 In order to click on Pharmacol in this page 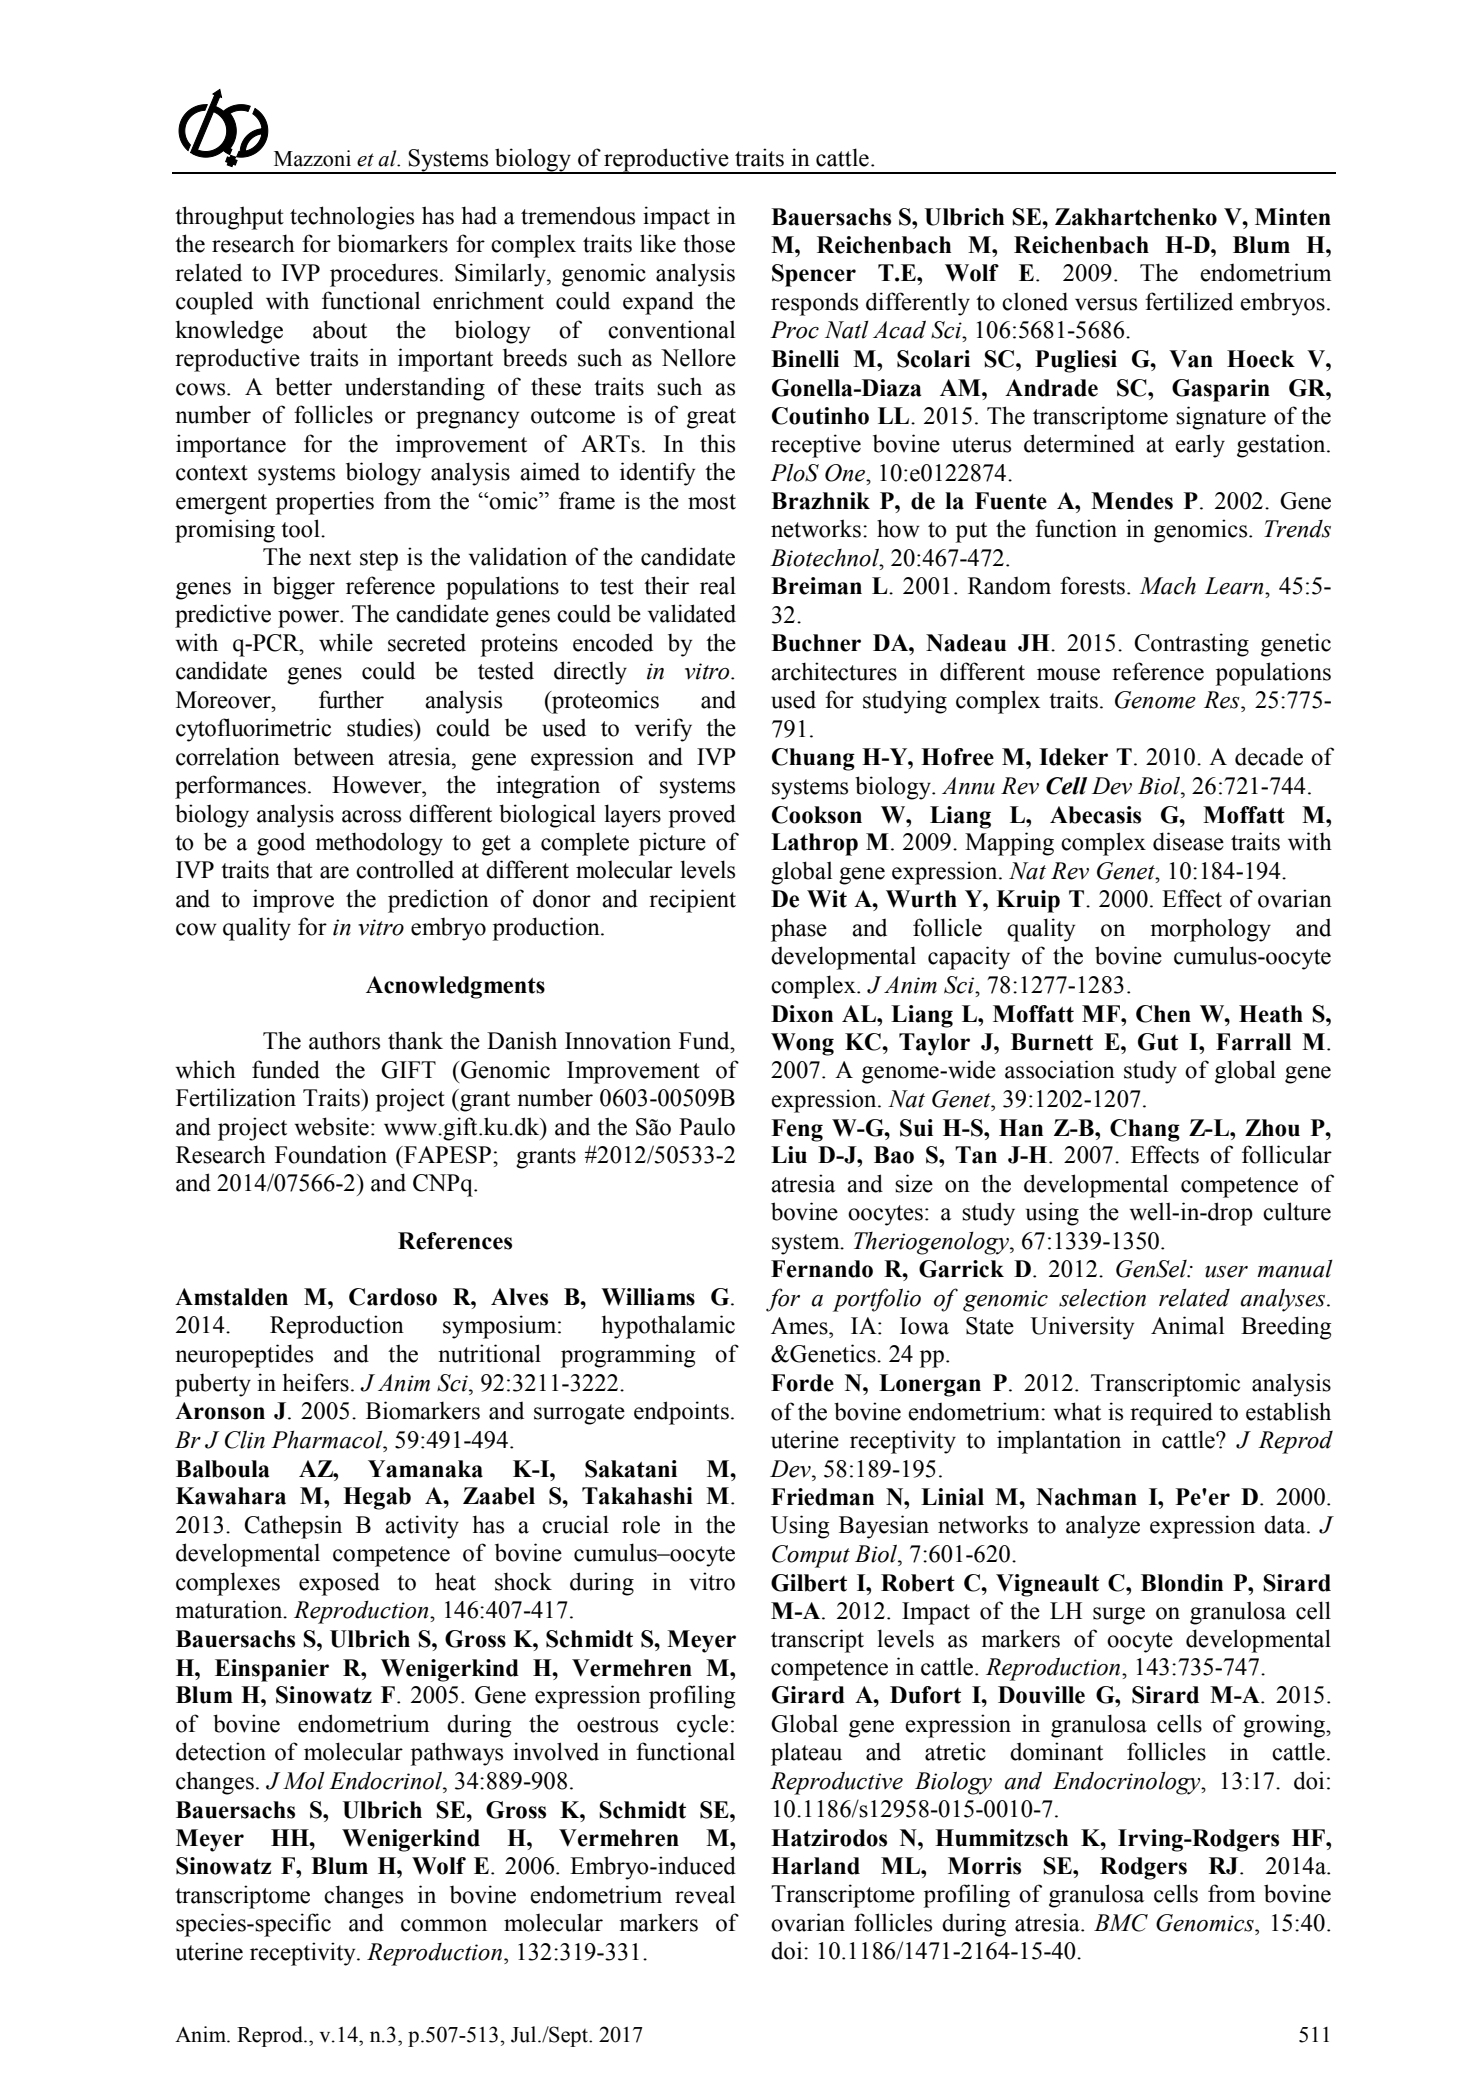, I will do `click(328, 1439)`.
